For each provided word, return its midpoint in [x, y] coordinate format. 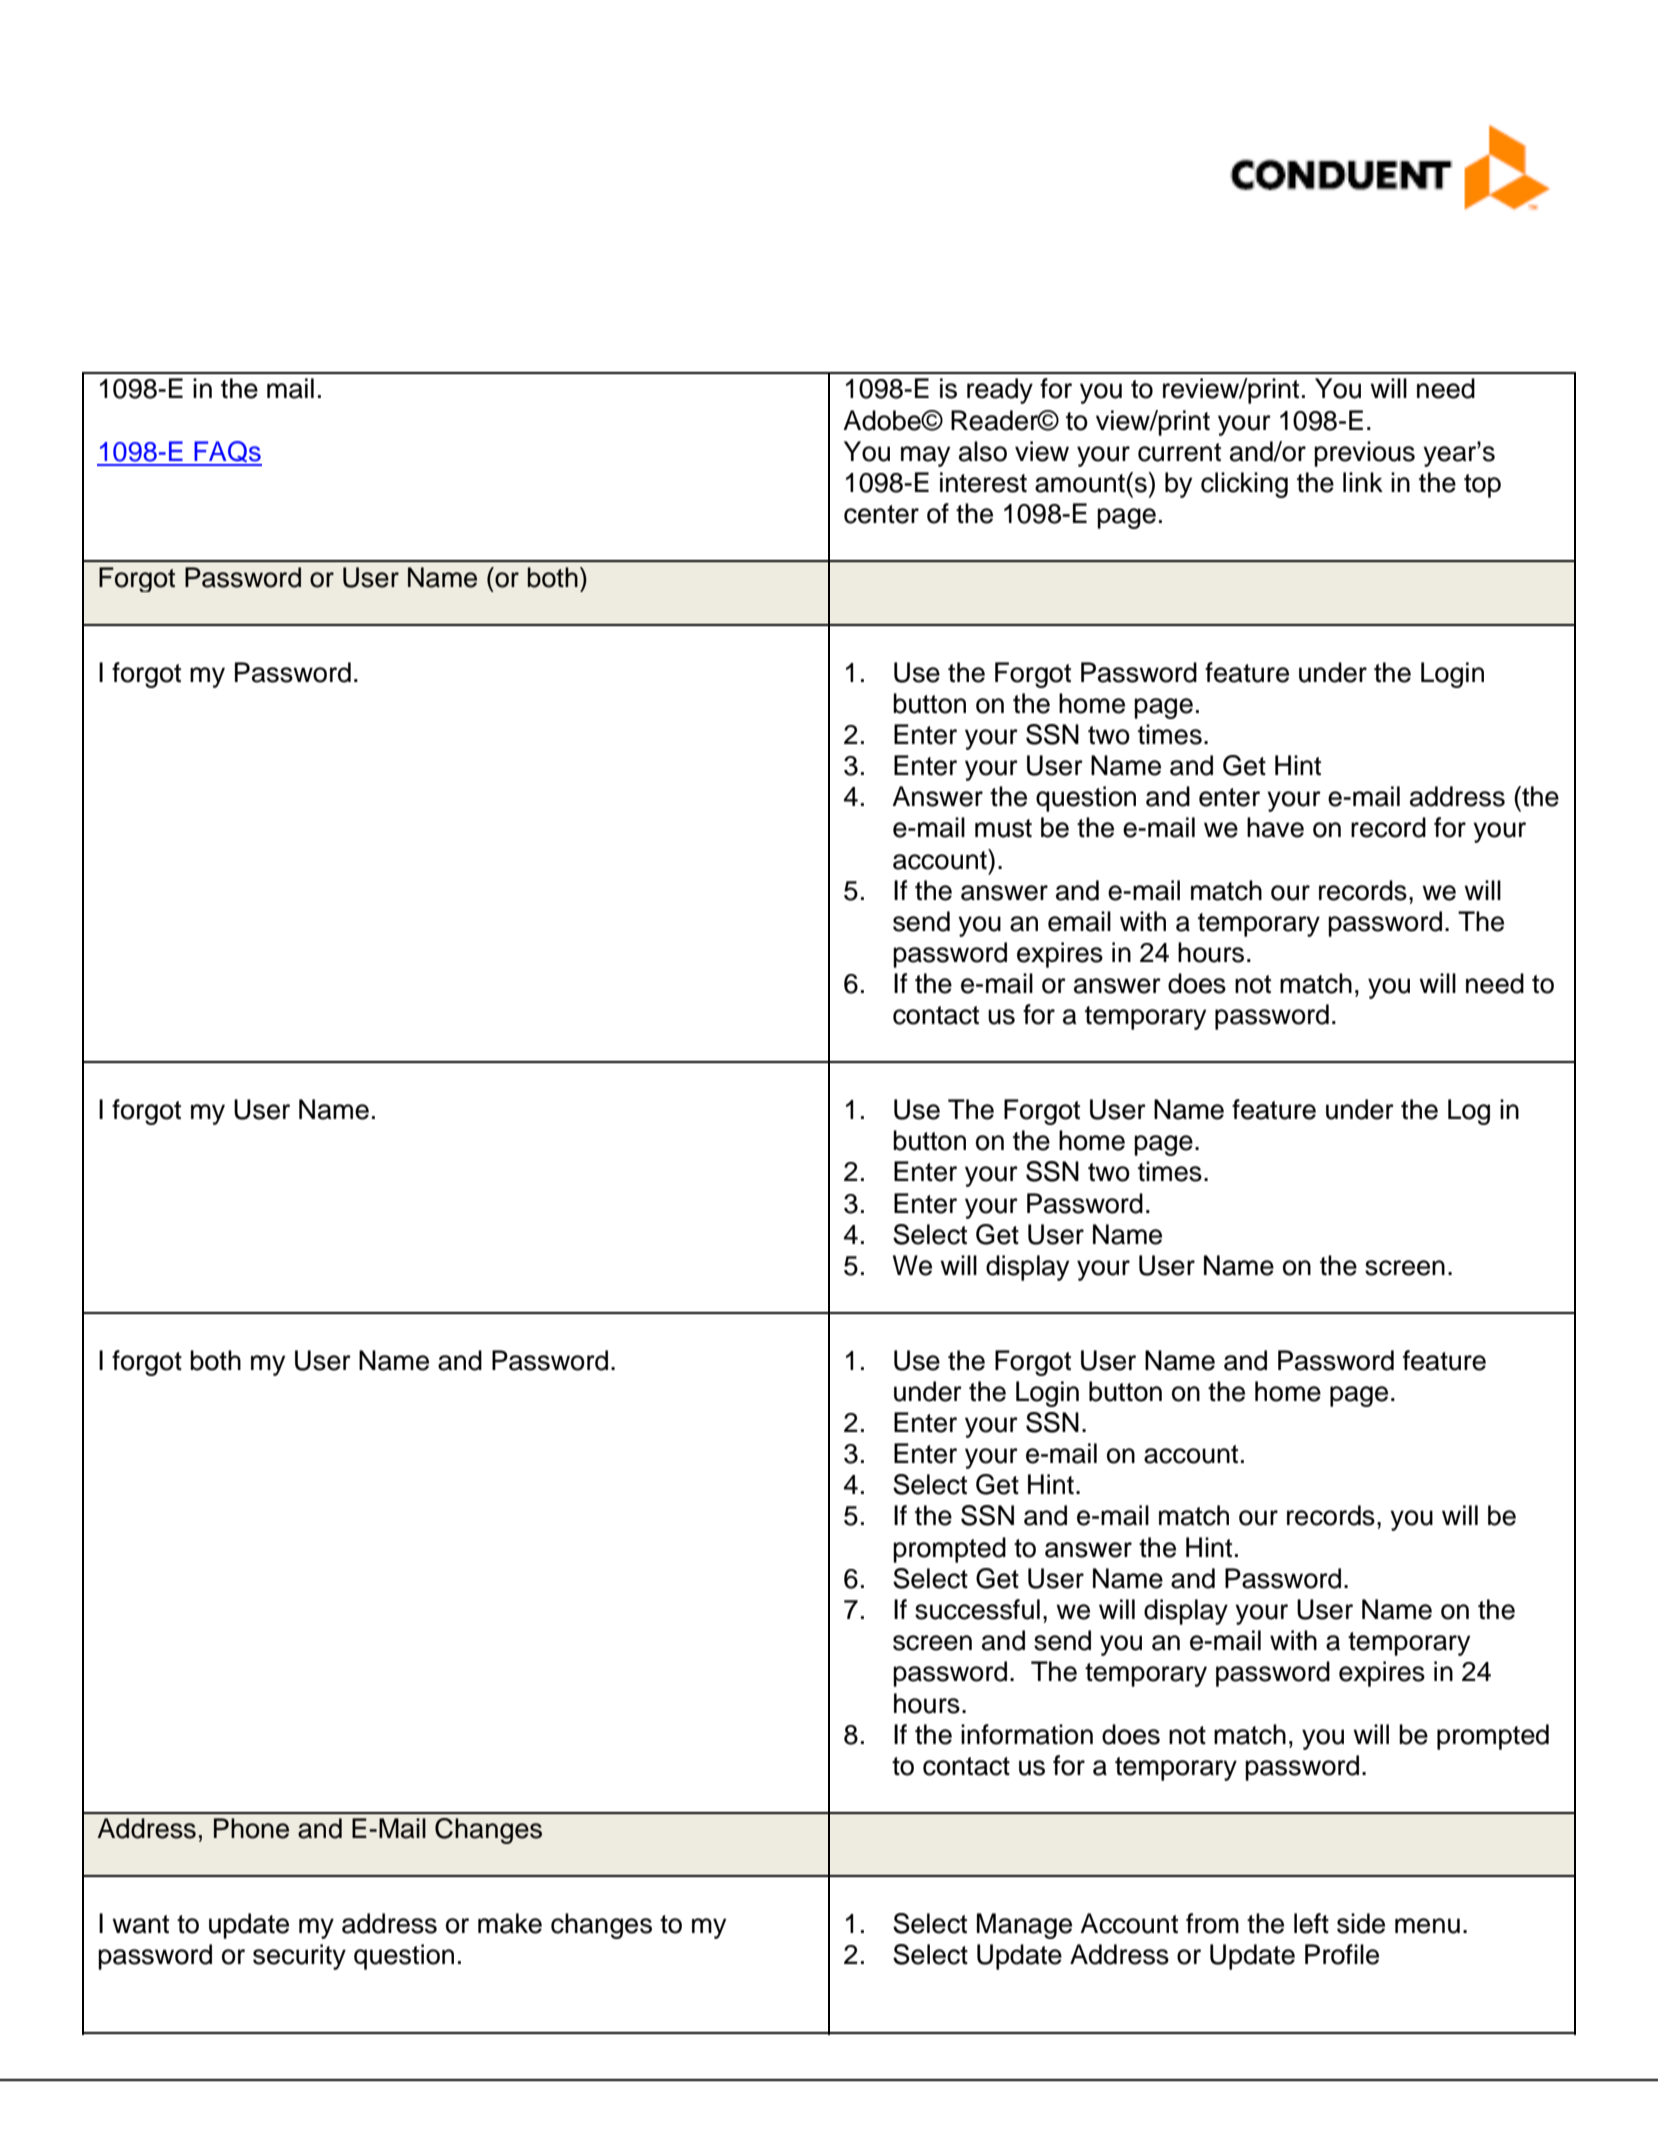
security [299, 1957]
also [983, 451]
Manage [1024, 1926]
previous [1364, 454]
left [1311, 1923]
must [1003, 828]
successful [977, 1609]
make [510, 1923]
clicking [1244, 485]
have [1275, 827]
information [1027, 1734]
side [1361, 1923]
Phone [251, 1828]
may [925, 456]
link [1363, 482]
